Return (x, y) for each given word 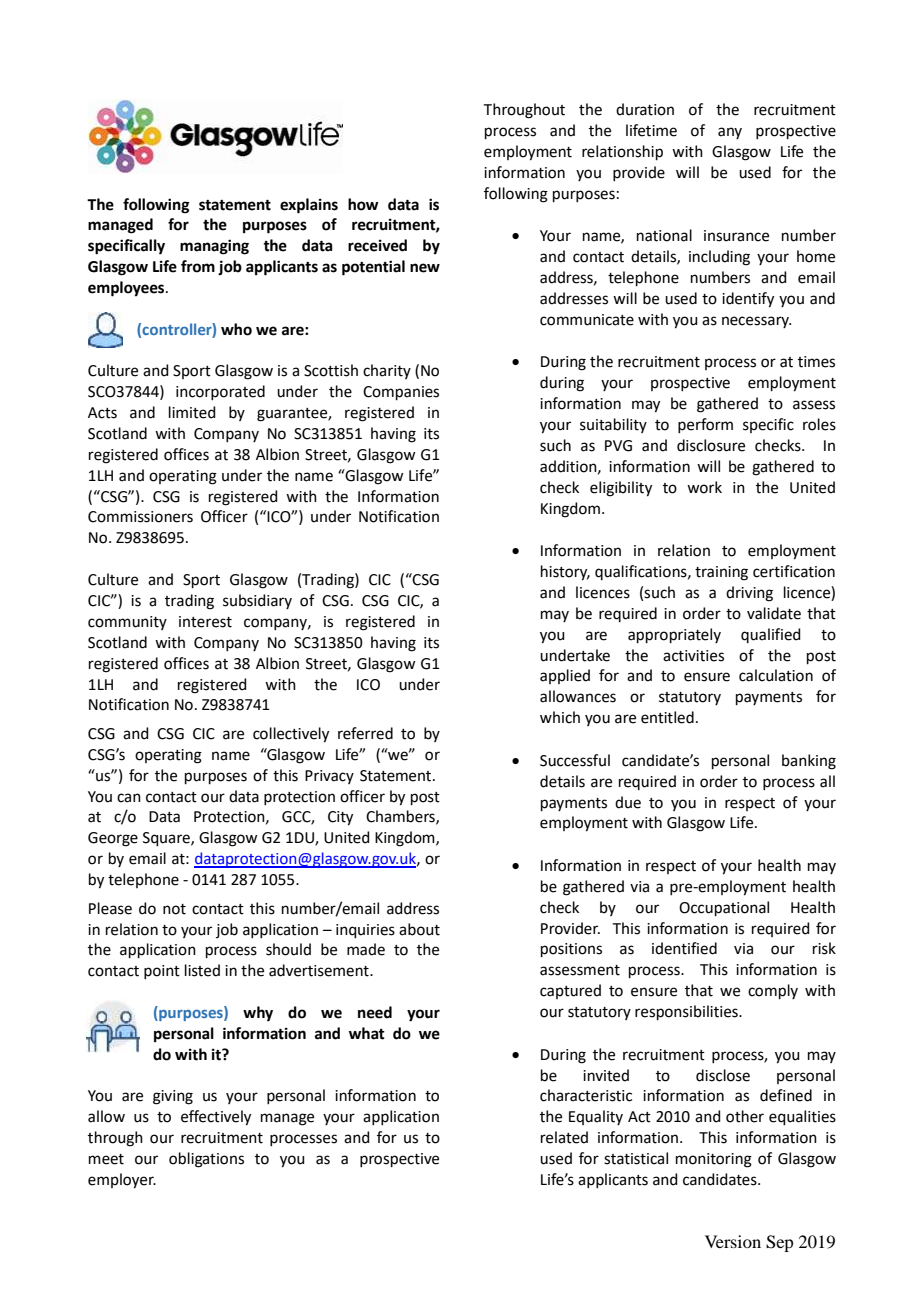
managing (214, 247)
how (363, 204)
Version (733, 1241)
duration (645, 109)
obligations (206, 1160)
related (564, 1137)
